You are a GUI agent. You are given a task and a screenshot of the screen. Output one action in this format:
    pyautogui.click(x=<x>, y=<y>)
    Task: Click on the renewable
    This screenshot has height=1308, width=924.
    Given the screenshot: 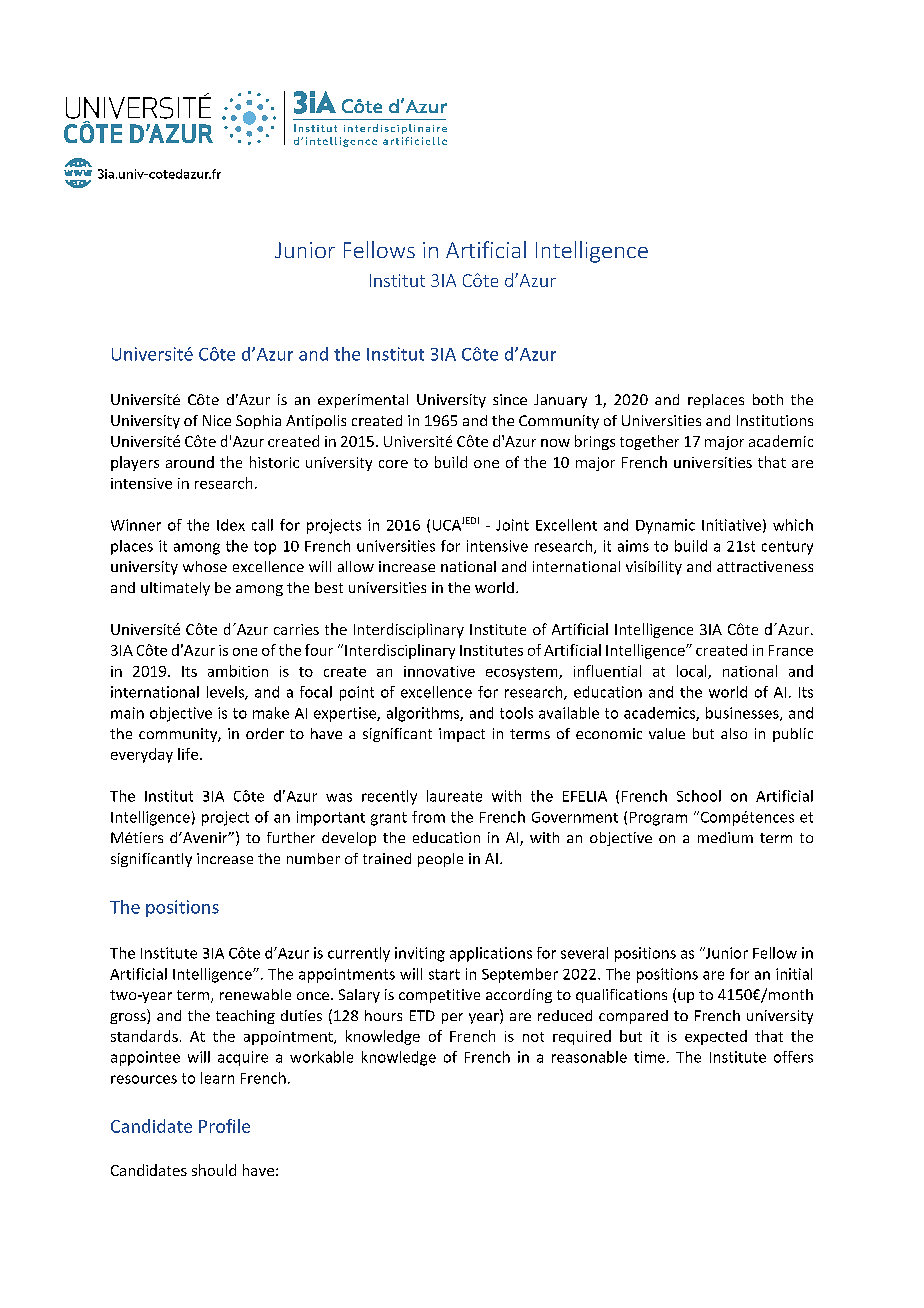 What is the action you would take?
    pyautogui.click(x=255, y=994)
